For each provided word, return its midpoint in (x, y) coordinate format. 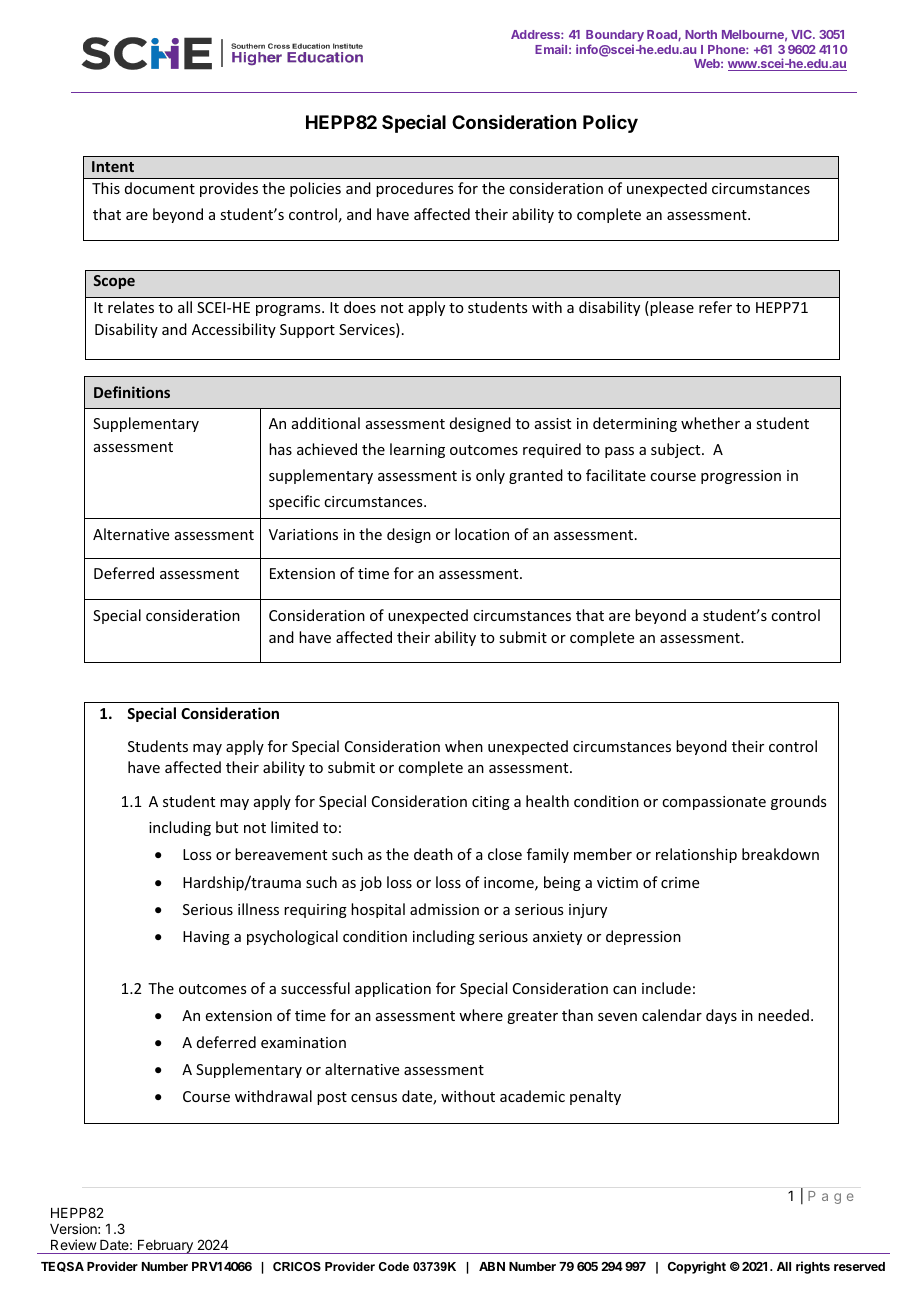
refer (715, 307)
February (165, 1247)
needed (783, 1015)
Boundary (615, 37)
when (464, 746)
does (360, 307)
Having (206, 938)
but (227, 827)
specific (294, 502)
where (481, 1015)
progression (741, 477)
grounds (798, 802)
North (701, 34)
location (482, 534)
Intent (113, 166)
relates (131, 307)
